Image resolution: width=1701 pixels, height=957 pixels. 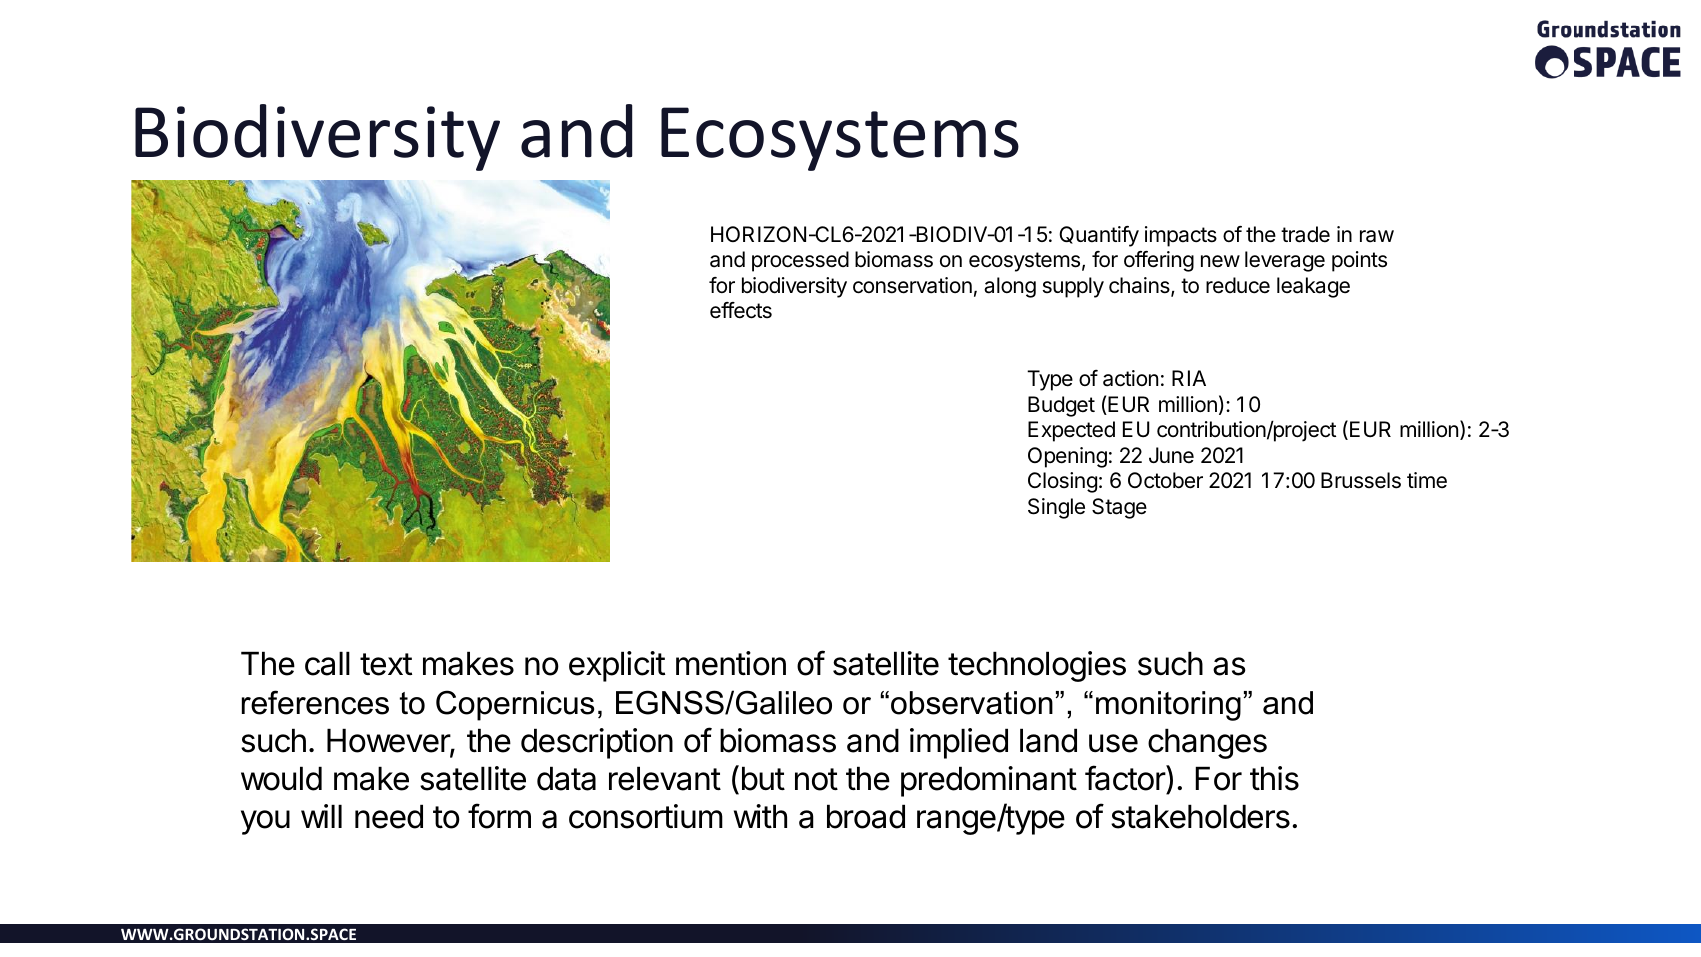 What do you see at coordinates (327, 663) in the page?
I see `call` at bounding box center [327, 663].
